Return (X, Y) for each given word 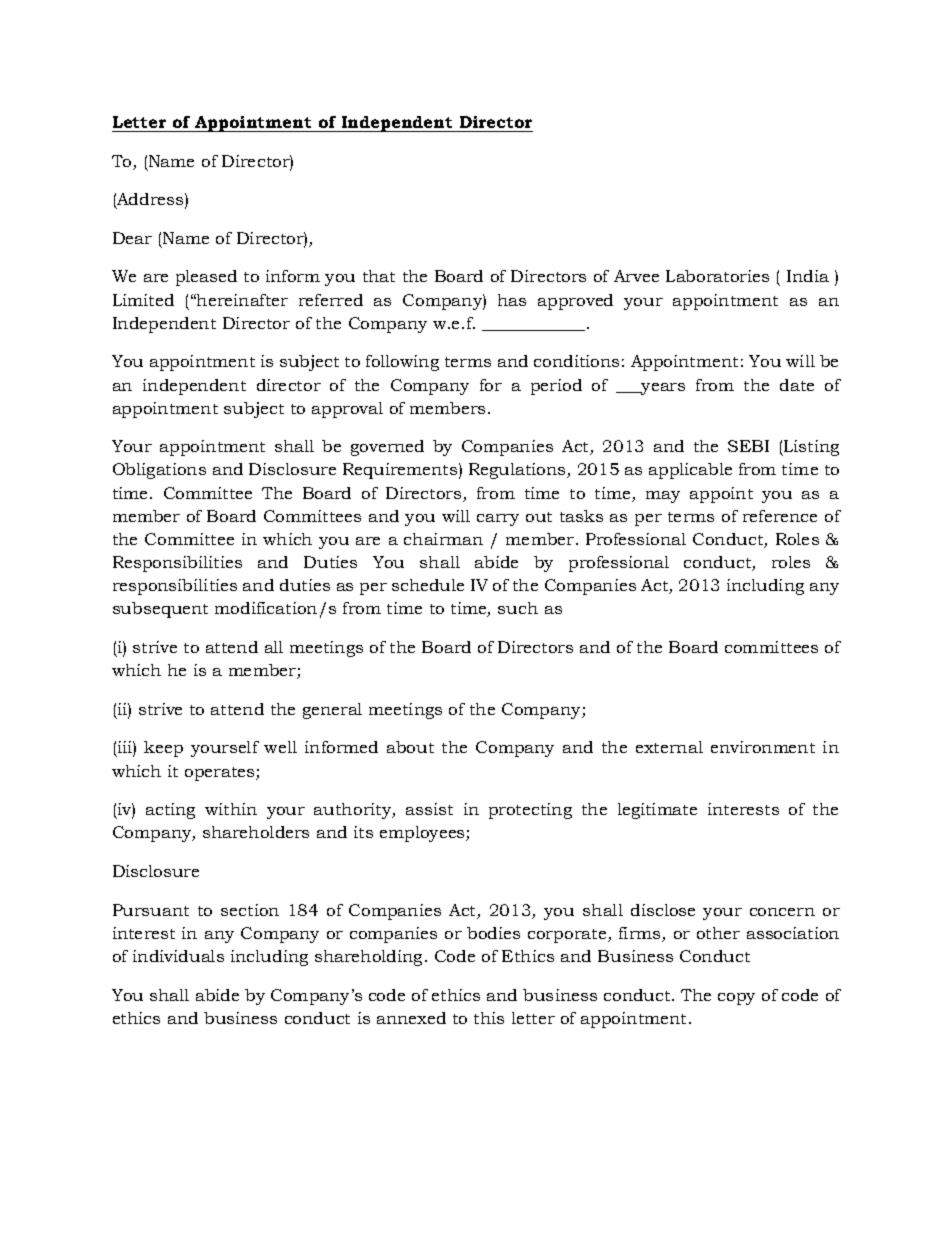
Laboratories (717, 276)
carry (498, 520)
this (489, 1018)
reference (780, 516)
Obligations (159, 471)
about (410, 747)
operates (221, 774)
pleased (206, 278)
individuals (178, 956)
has (512, 300)
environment (763, 747)
